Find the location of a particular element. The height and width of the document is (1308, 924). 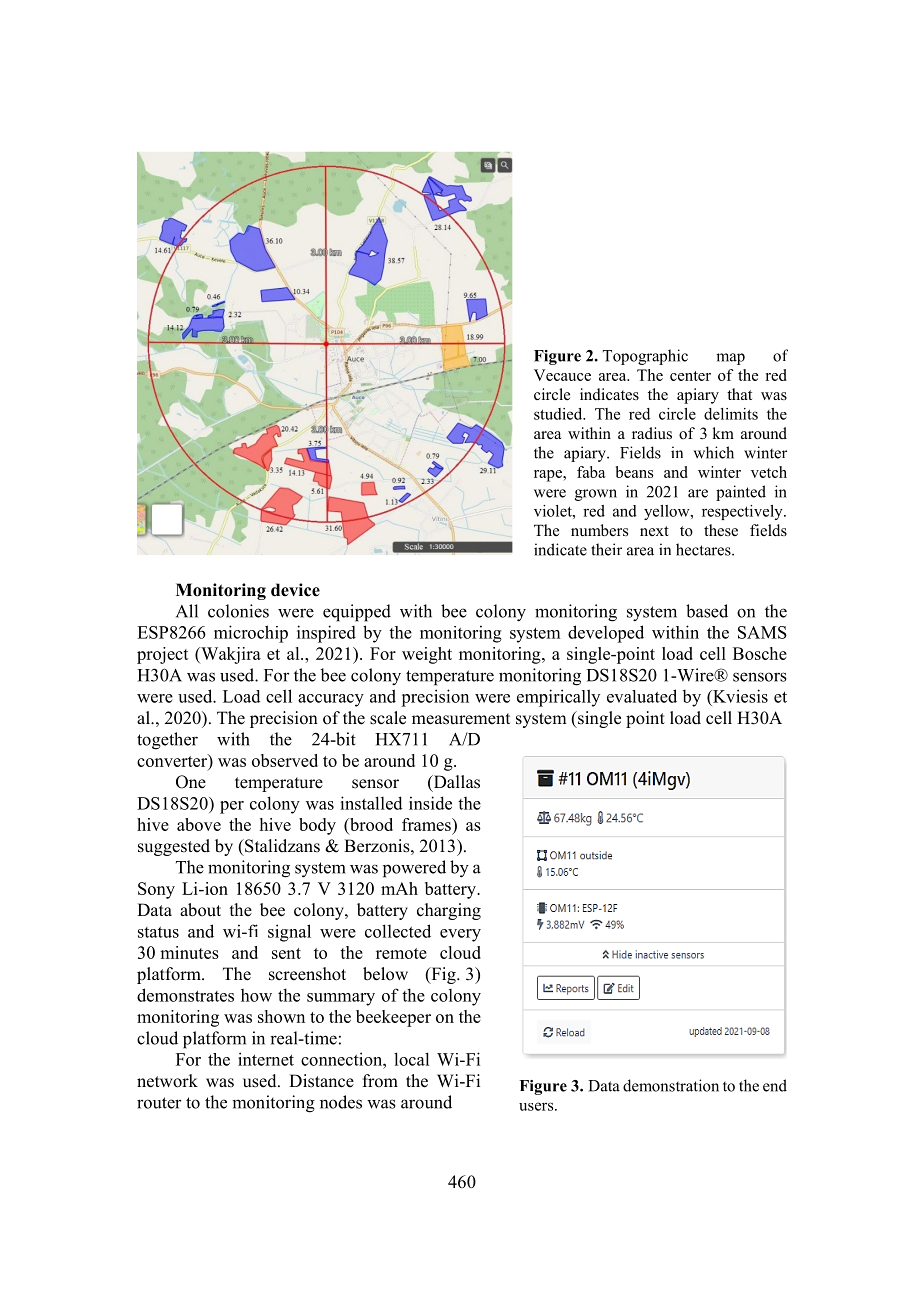

SAMS is located at coordinates (762, 632).
